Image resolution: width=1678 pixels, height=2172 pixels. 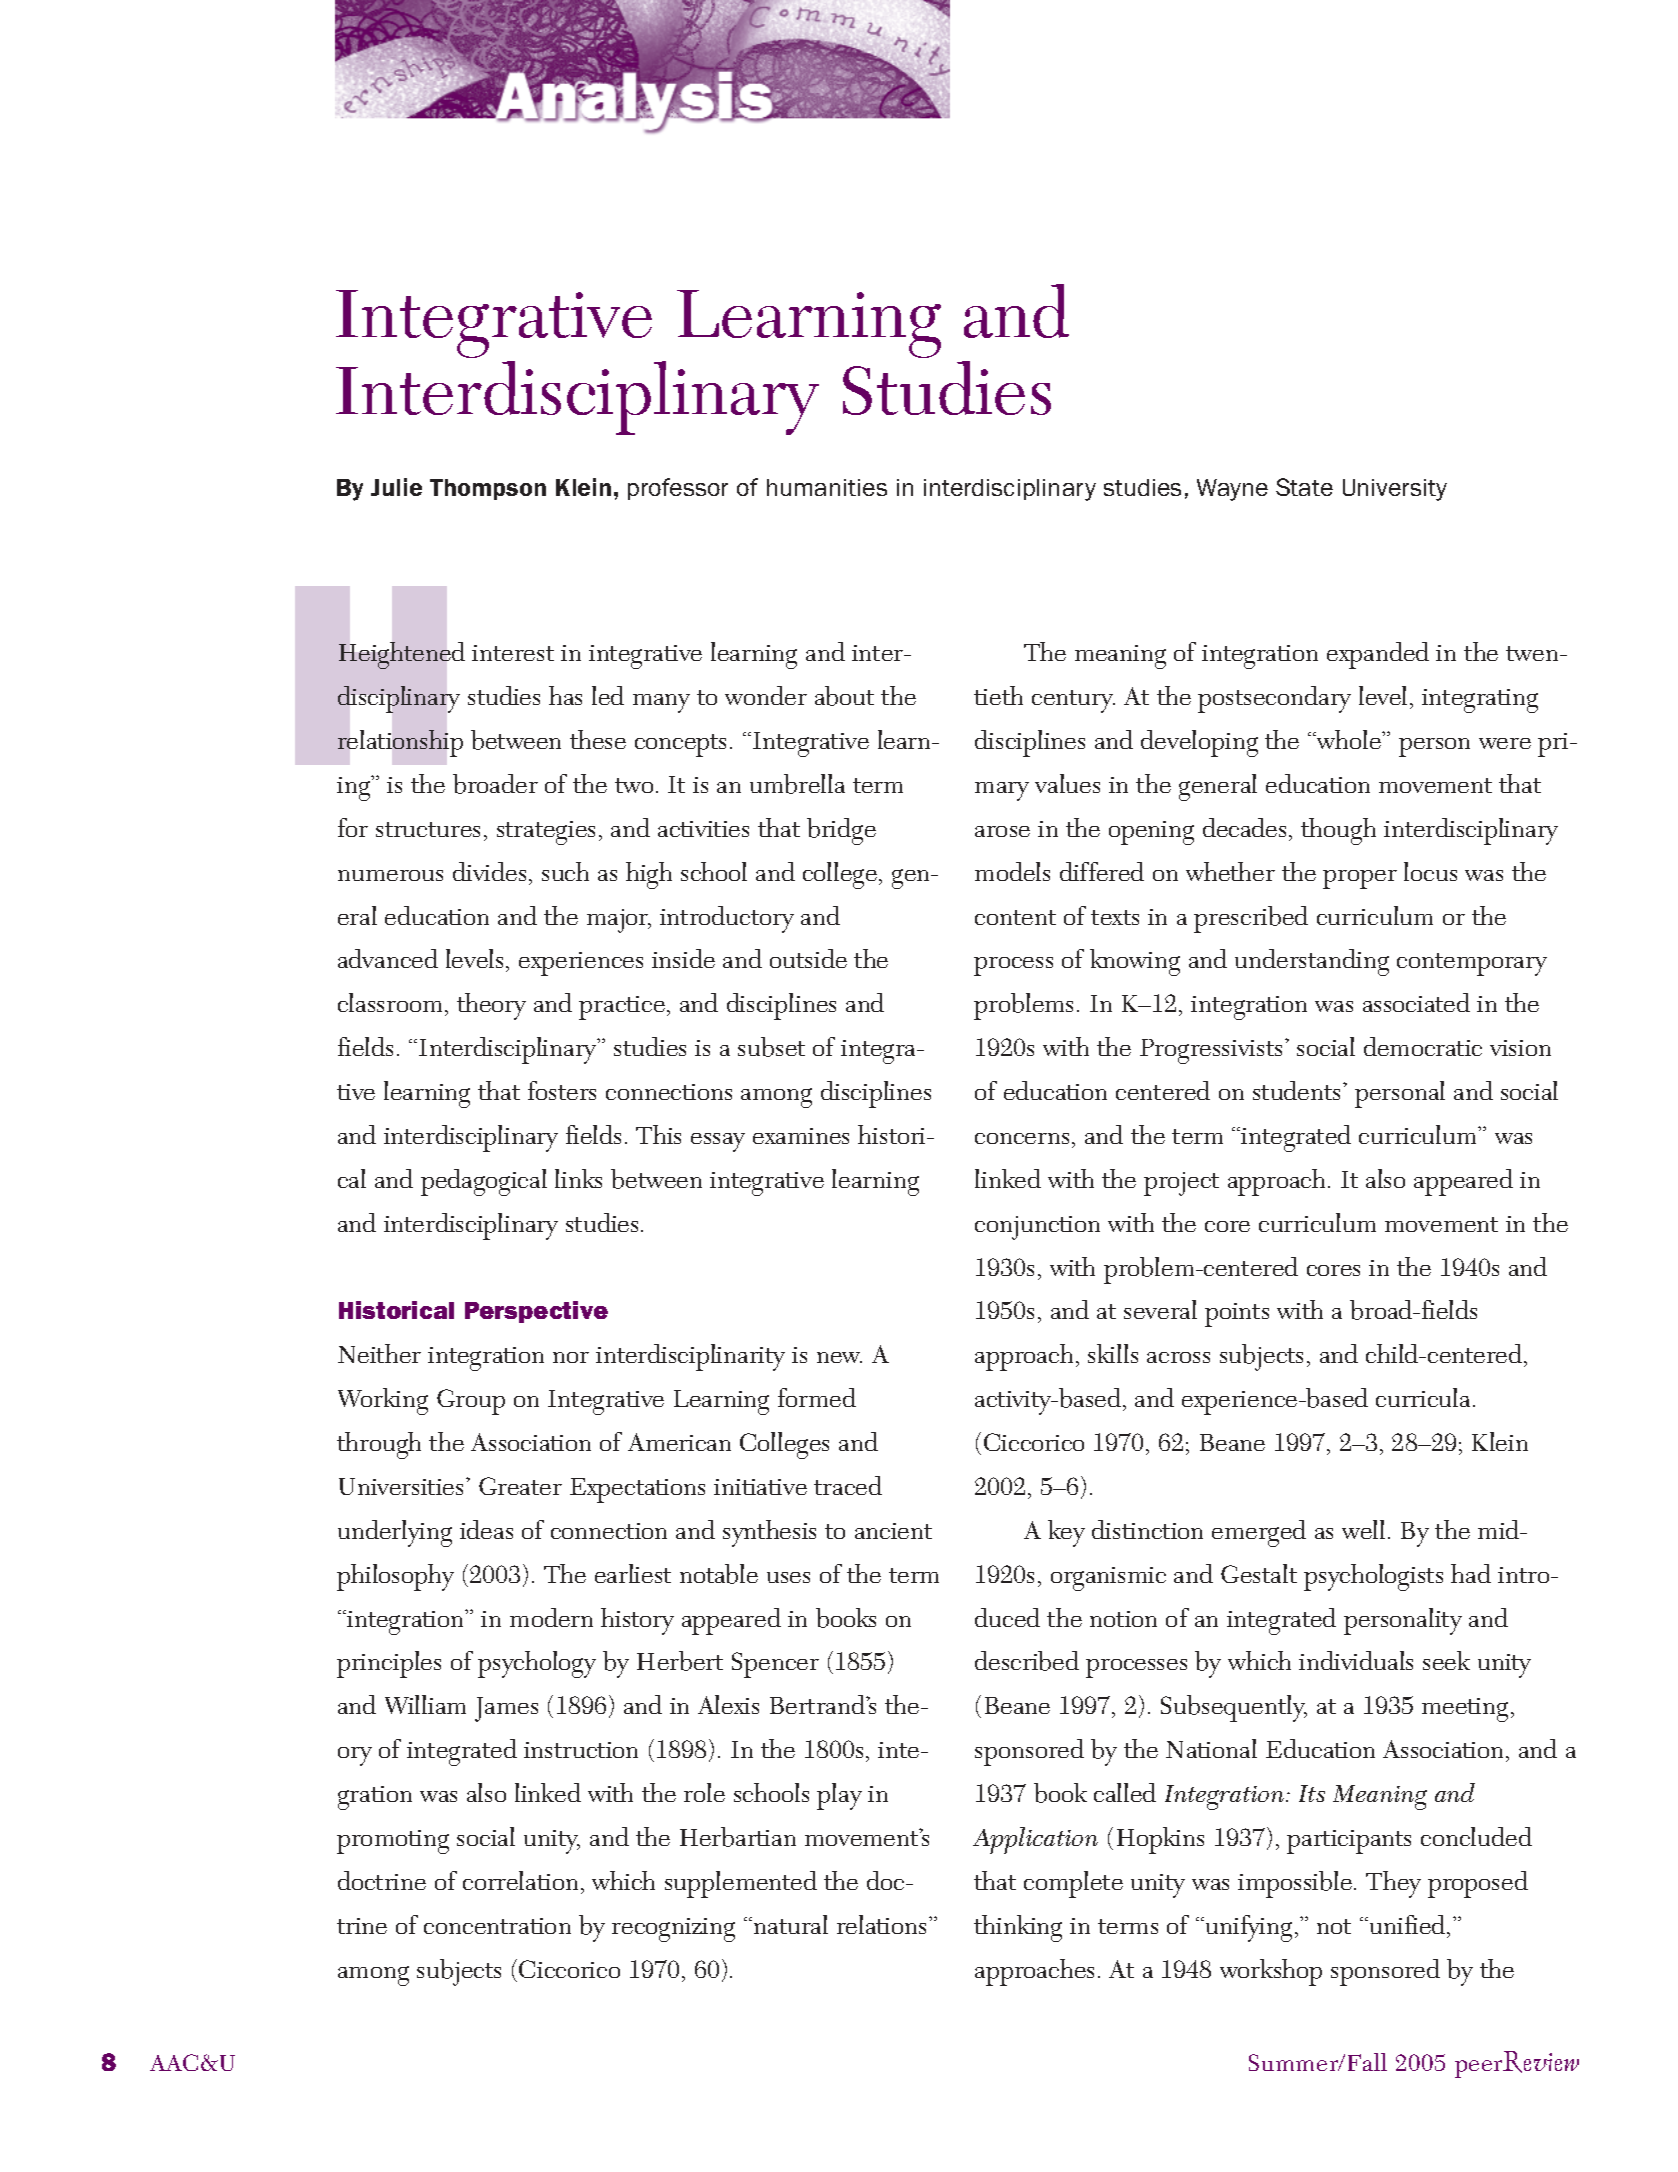 What do you see at coordinates (497, 1926) in the screenshot?
I see `concentration` at bounding box center [497, 1926].
